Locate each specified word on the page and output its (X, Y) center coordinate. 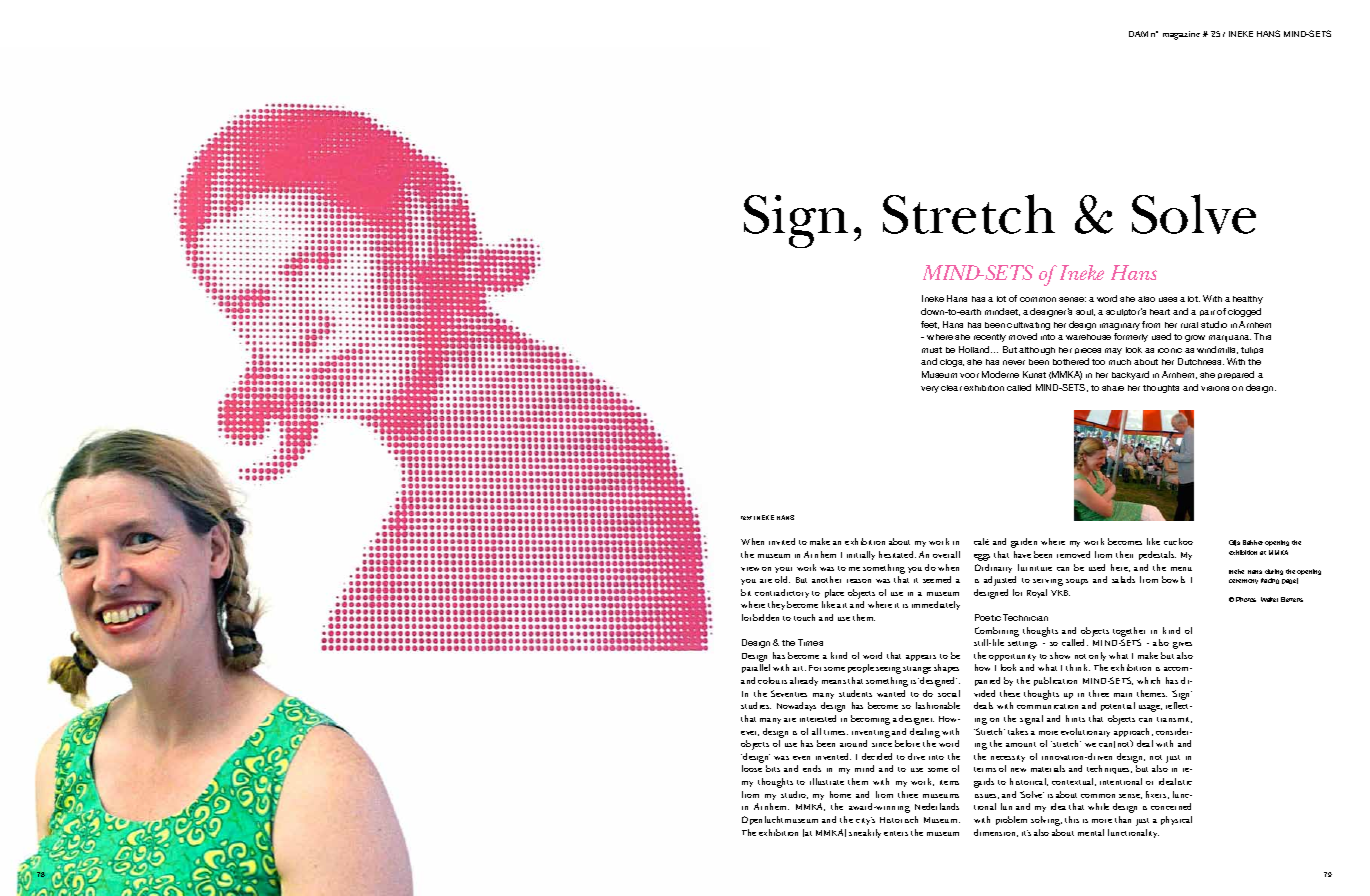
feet (930, 325)
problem (1011, 820)
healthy (1248, 300)
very (930, 389)
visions (1215, 388)
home (840, 794)
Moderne (1000, 374)
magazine (1181, 35)
